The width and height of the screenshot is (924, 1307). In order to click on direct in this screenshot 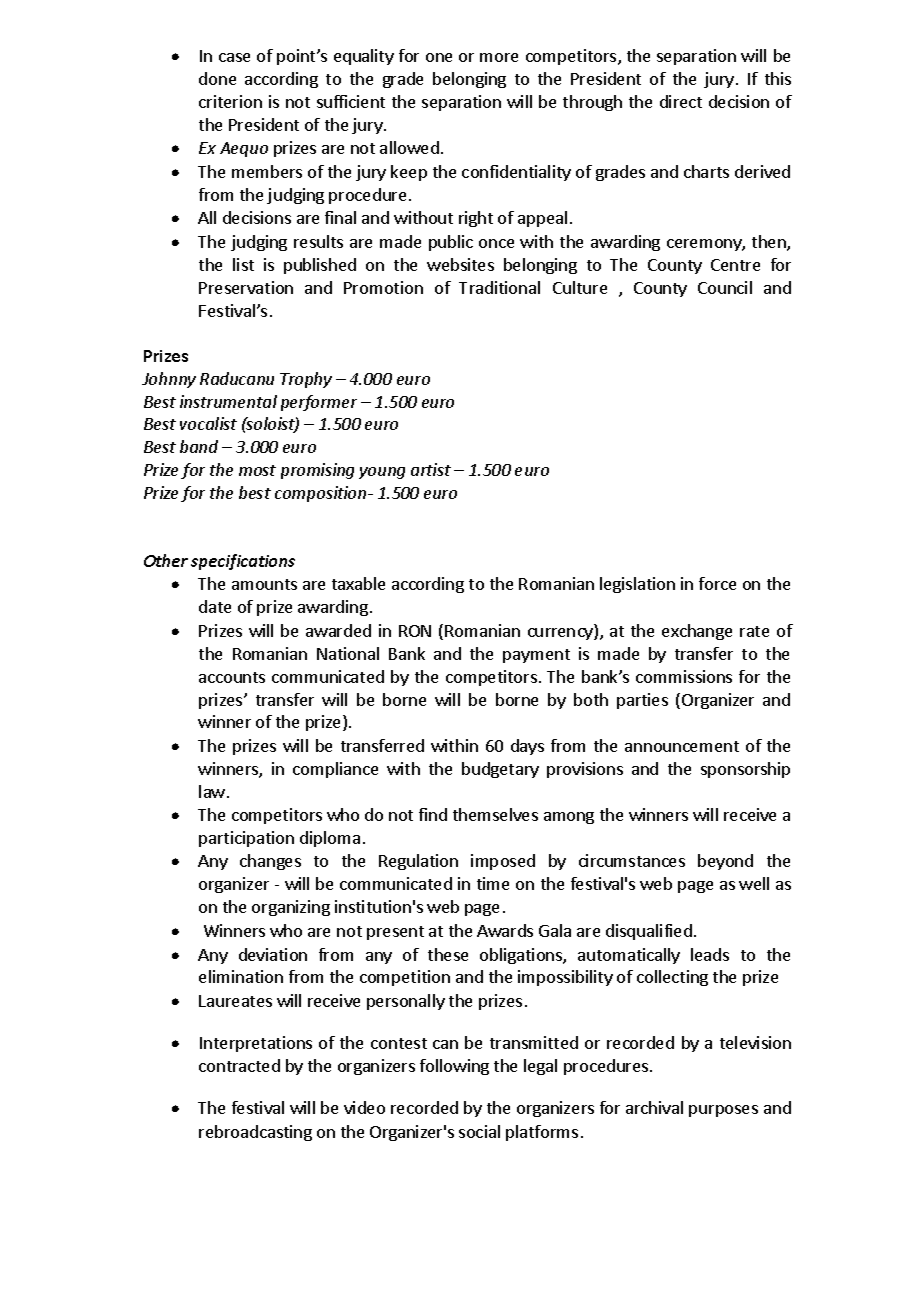, I will do `click(681, 101)`.
